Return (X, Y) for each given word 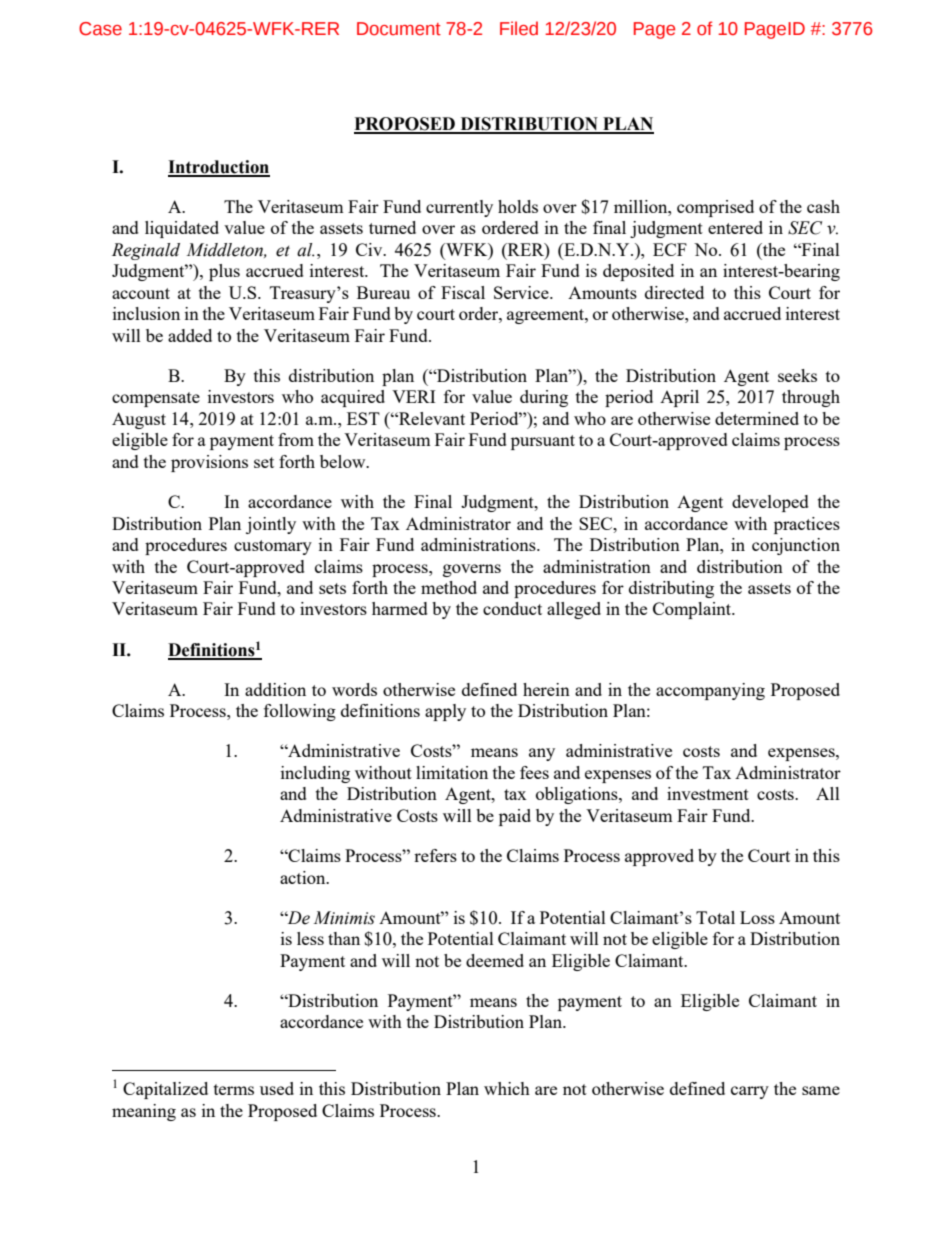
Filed (519, 28)
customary (273, 547)
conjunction (796, 546)
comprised (715, 208)
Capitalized (165, 1090)
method (449, 587)
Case (100, 29)
